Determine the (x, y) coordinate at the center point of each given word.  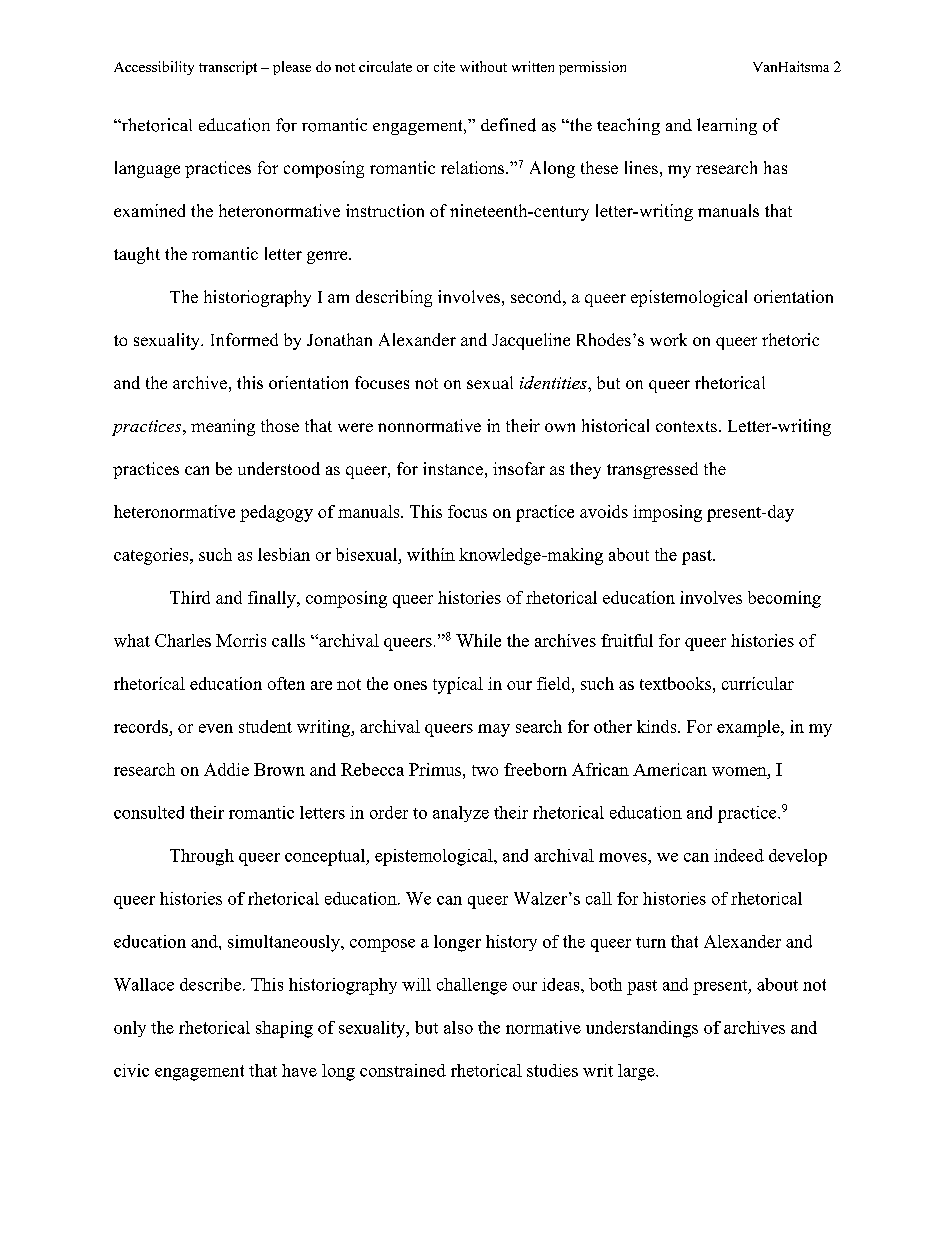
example (749, 728)
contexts (686, 426)
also (458, 1027)
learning (727, 126)
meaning (223, 427)
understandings (642, 1029)
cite (444, 66)
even (216, 728)
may (494, 730)
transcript (228, 68)
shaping (284, 1029)
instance (453, 468)
